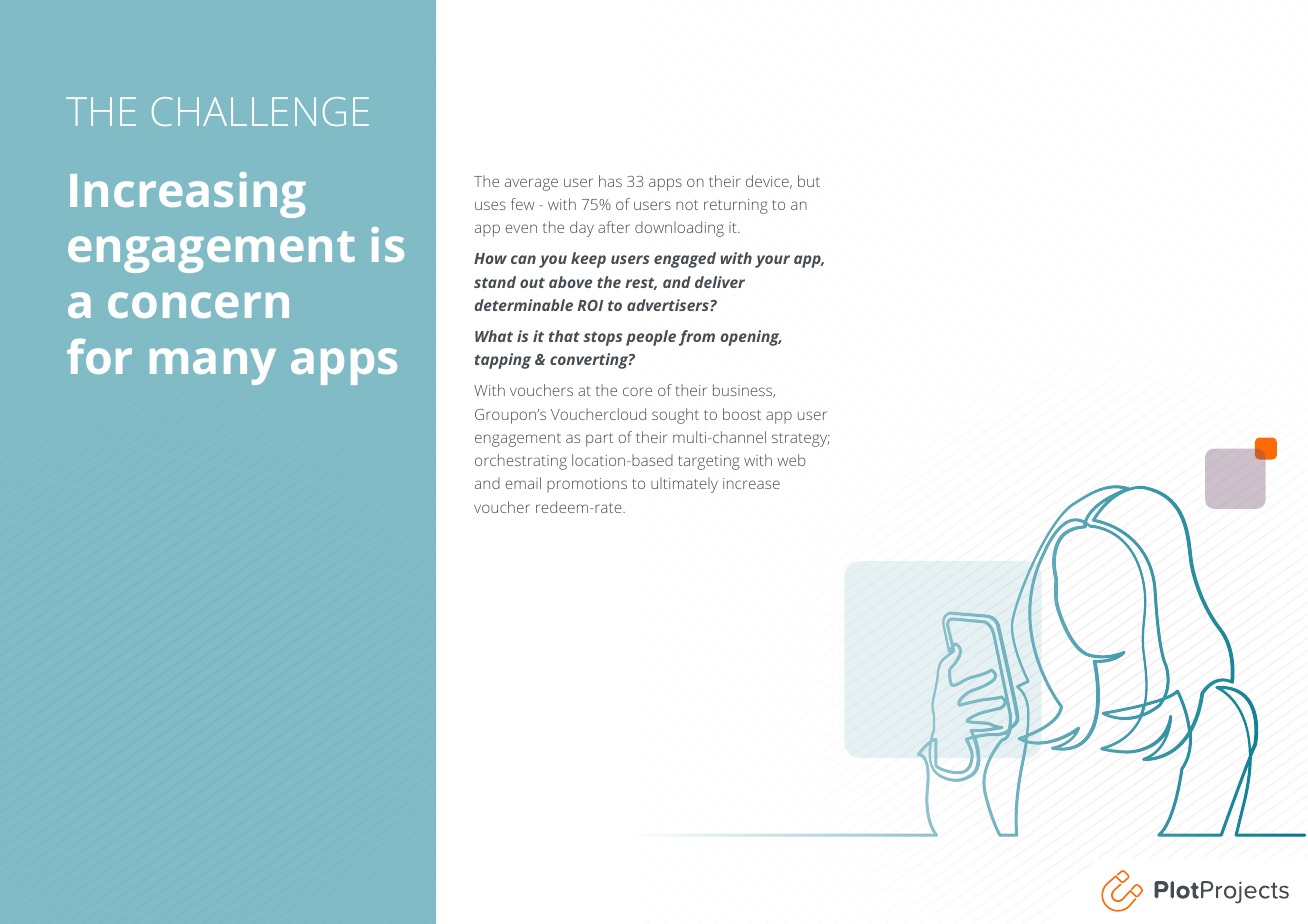 This screenshot has height=924, width=1308. I want to click on CHALLENGE, so click(260, 111).
